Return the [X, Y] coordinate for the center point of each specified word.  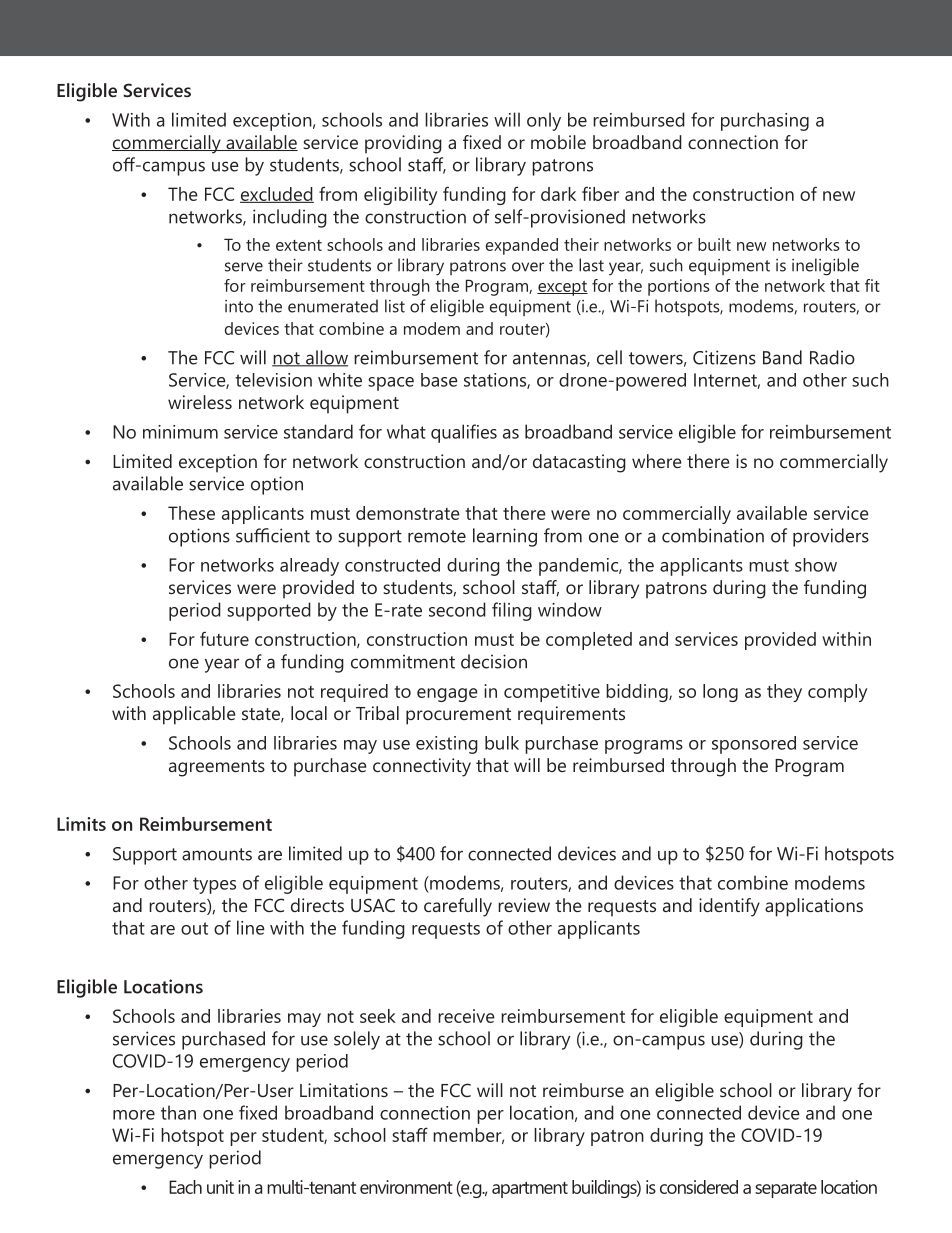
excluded [277, 195]
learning [505, 537]
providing [403, 144]
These [191, 513]
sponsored [754, 745]
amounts [217, 854]
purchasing [765, 121]
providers [831, 537]
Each [185, 1187]
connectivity [422, 767]
